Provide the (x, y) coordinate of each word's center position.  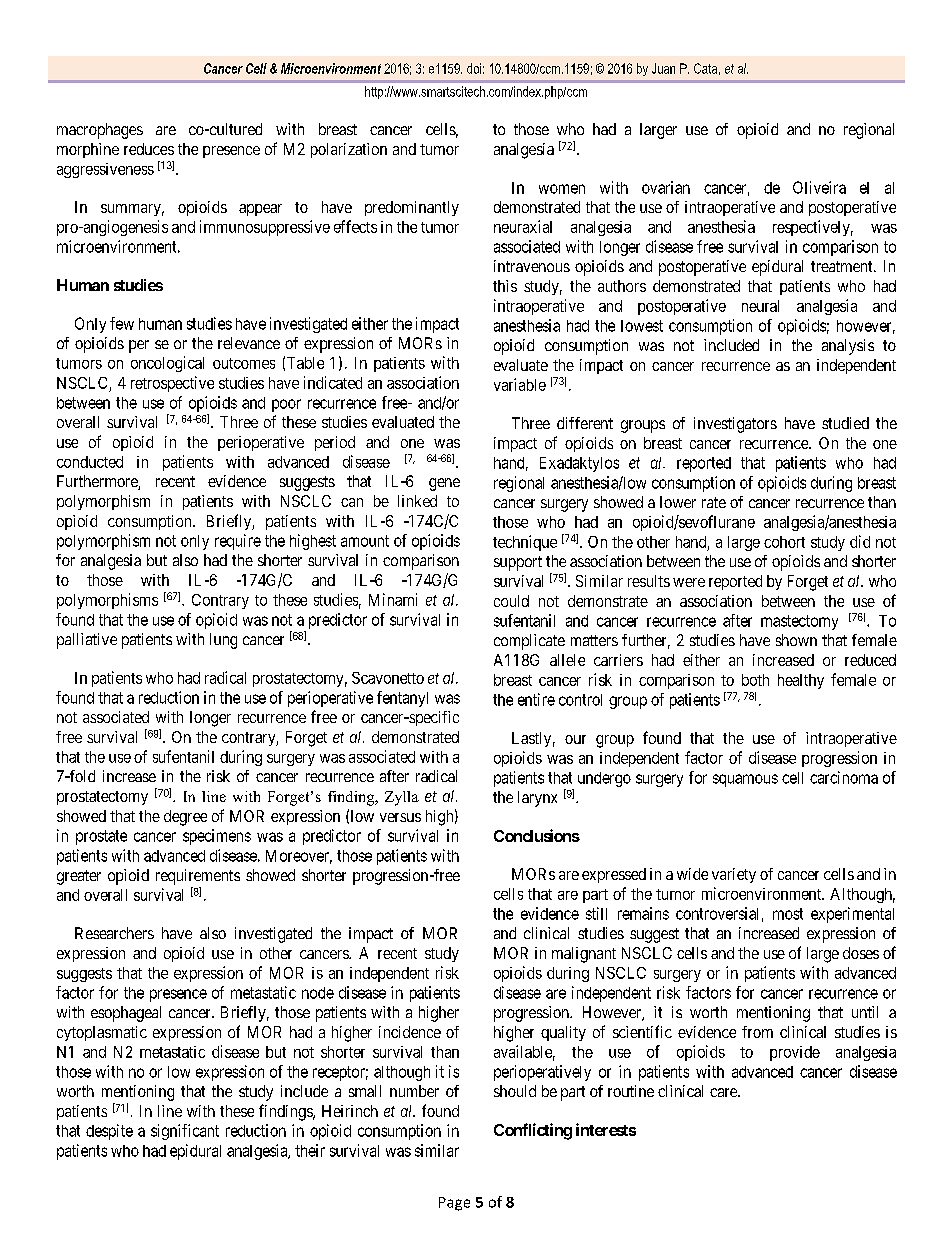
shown (796, 640)
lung (223, 641)
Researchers (114, 933)
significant (185, 1132)
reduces (149, 149)
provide (795, 1053)
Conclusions (537, 835)
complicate (529, 642)
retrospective (172, 384)
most (788, 914)
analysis (848, 347)
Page (454, 1204)
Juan (663, 68)
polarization (349, 150)
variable (520, 384)
